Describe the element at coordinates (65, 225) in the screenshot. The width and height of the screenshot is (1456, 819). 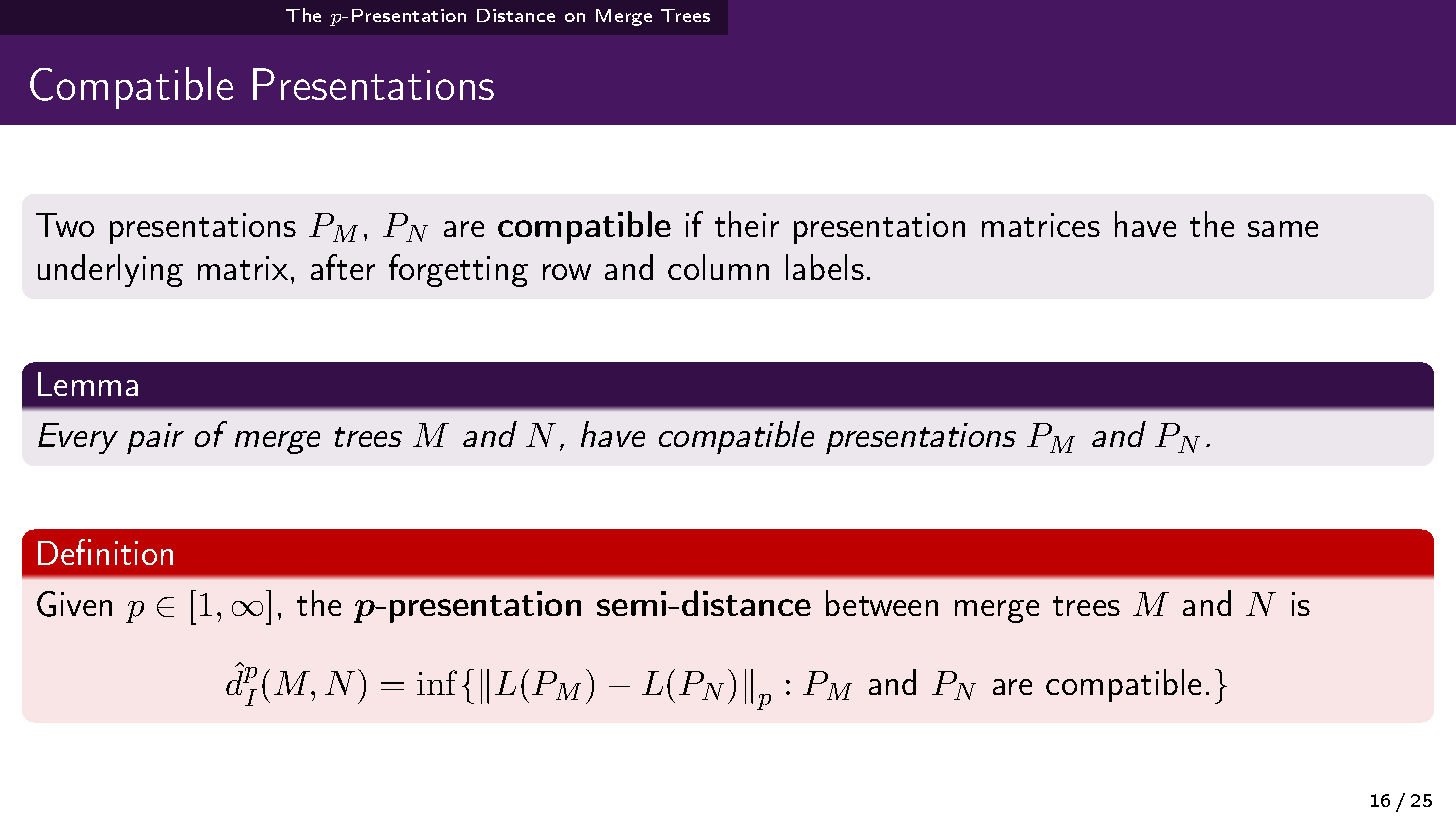
I see `Two` at that location.
